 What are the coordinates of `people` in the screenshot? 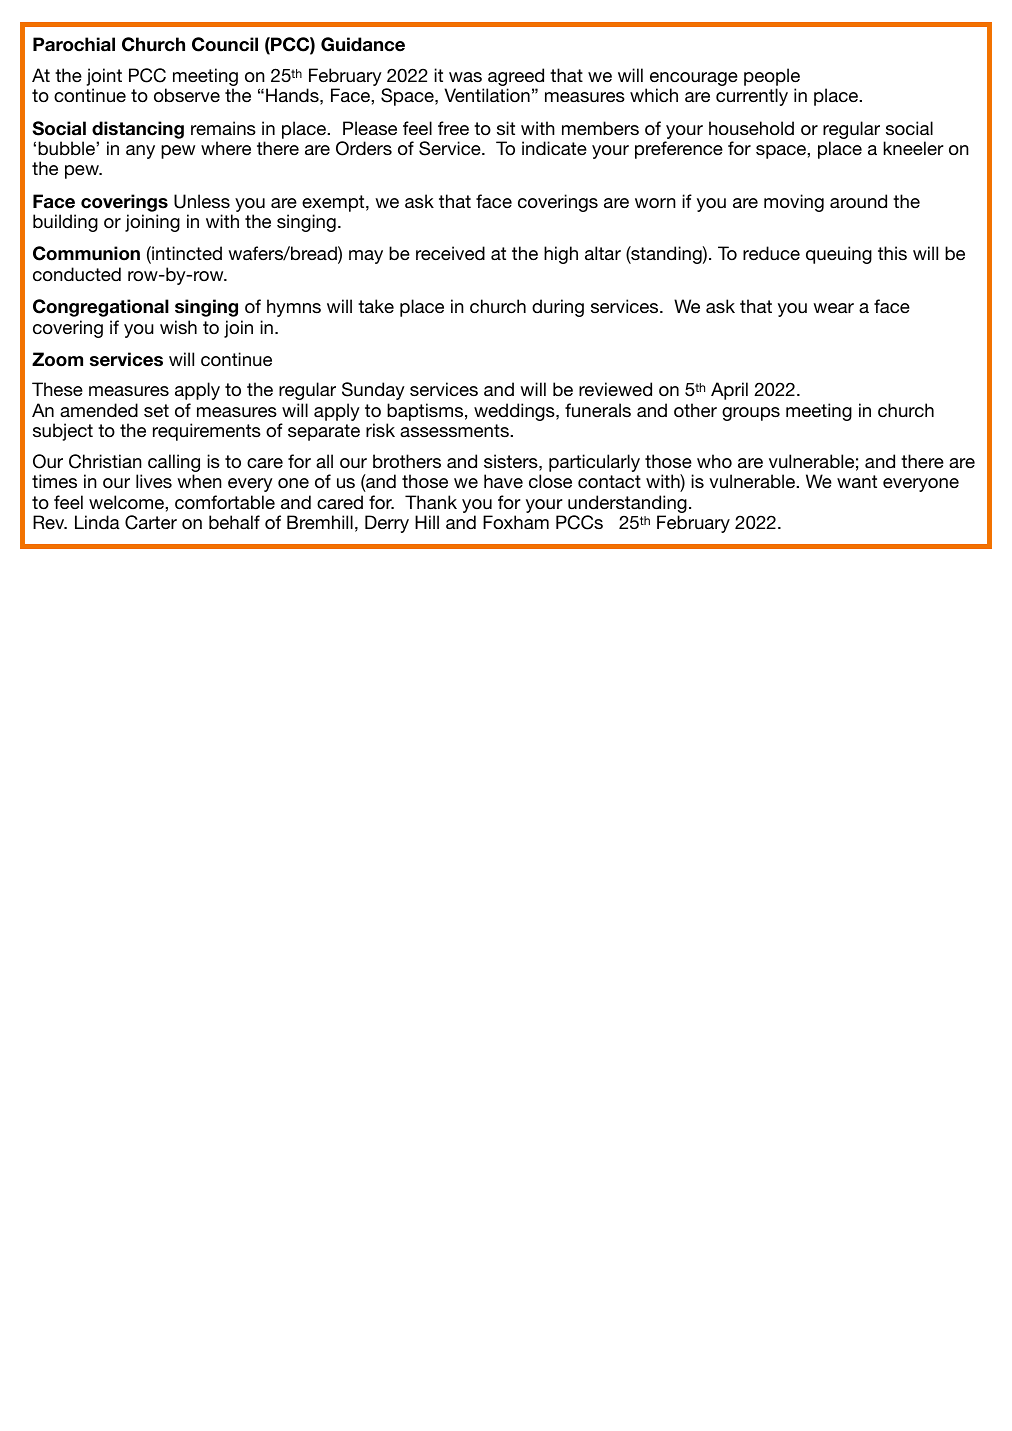 It's located at (772, 78).
